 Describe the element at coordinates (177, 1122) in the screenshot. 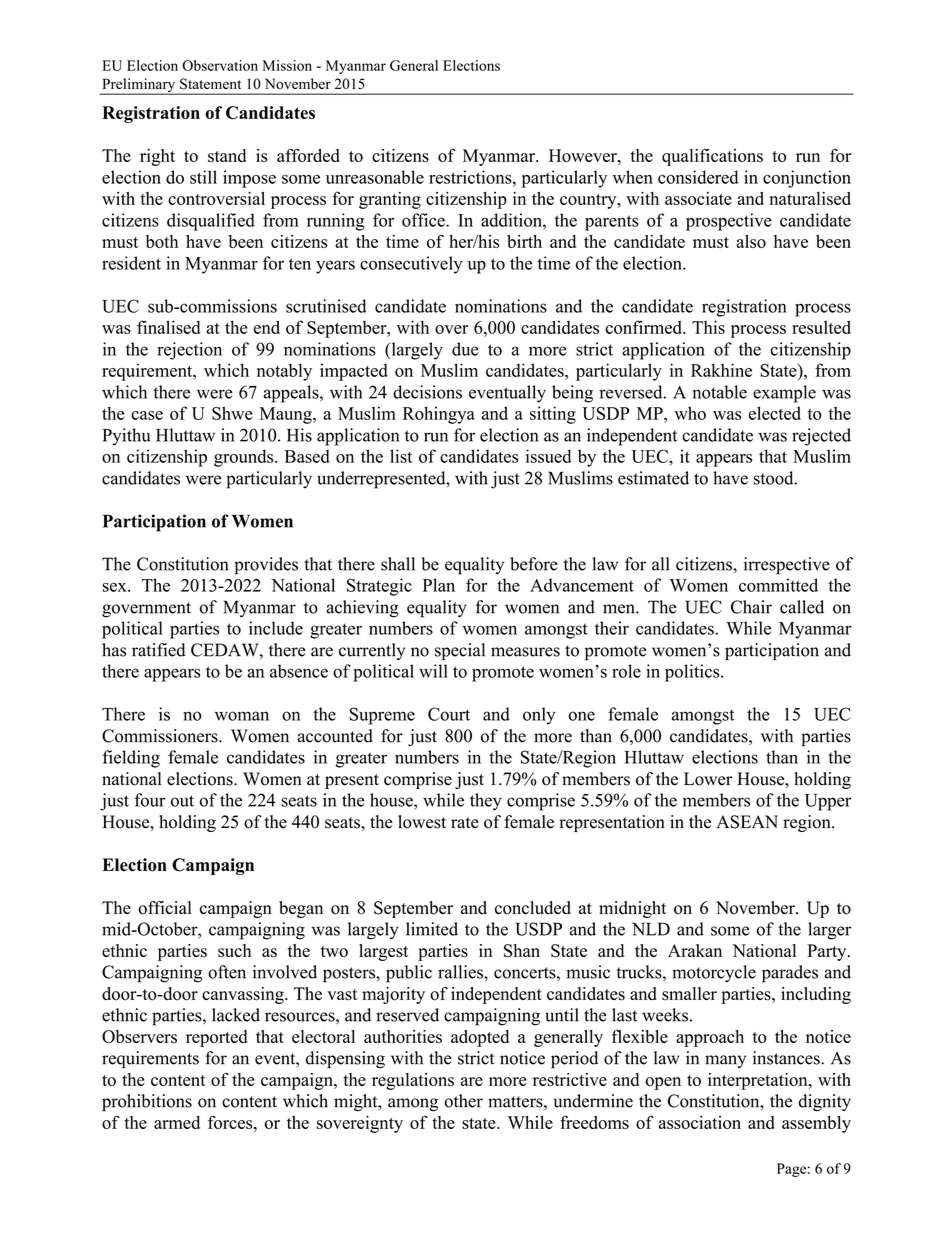

I see `armed` at that location.
